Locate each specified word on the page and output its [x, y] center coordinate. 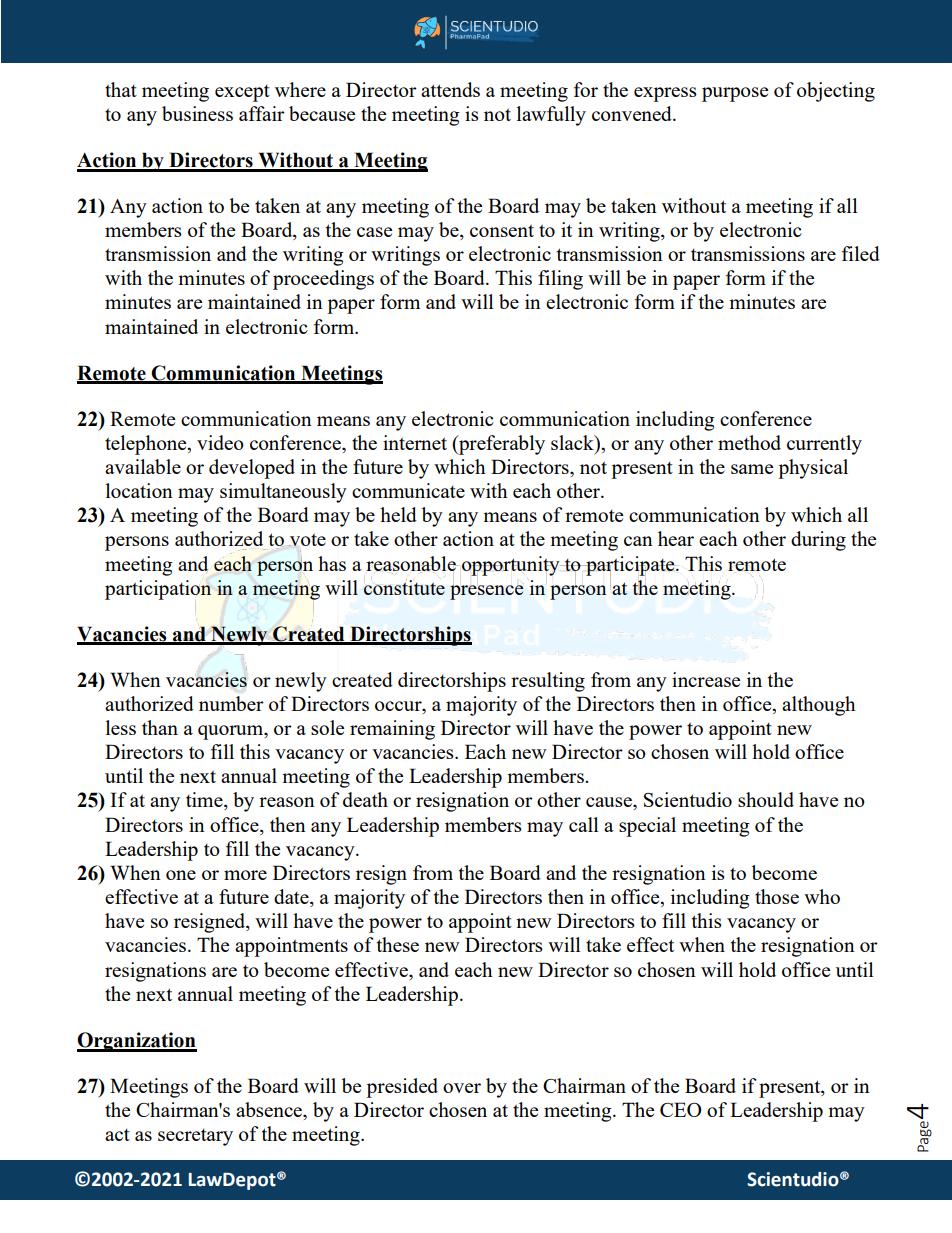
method [749, 442]
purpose [735, 94]
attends [450, 89]
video [220, 442]
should [766, 799]
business [197, 113]
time [205, 801]
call [584, 824]
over [462, 1088]
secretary [195, 1137]
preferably [501, 445]
